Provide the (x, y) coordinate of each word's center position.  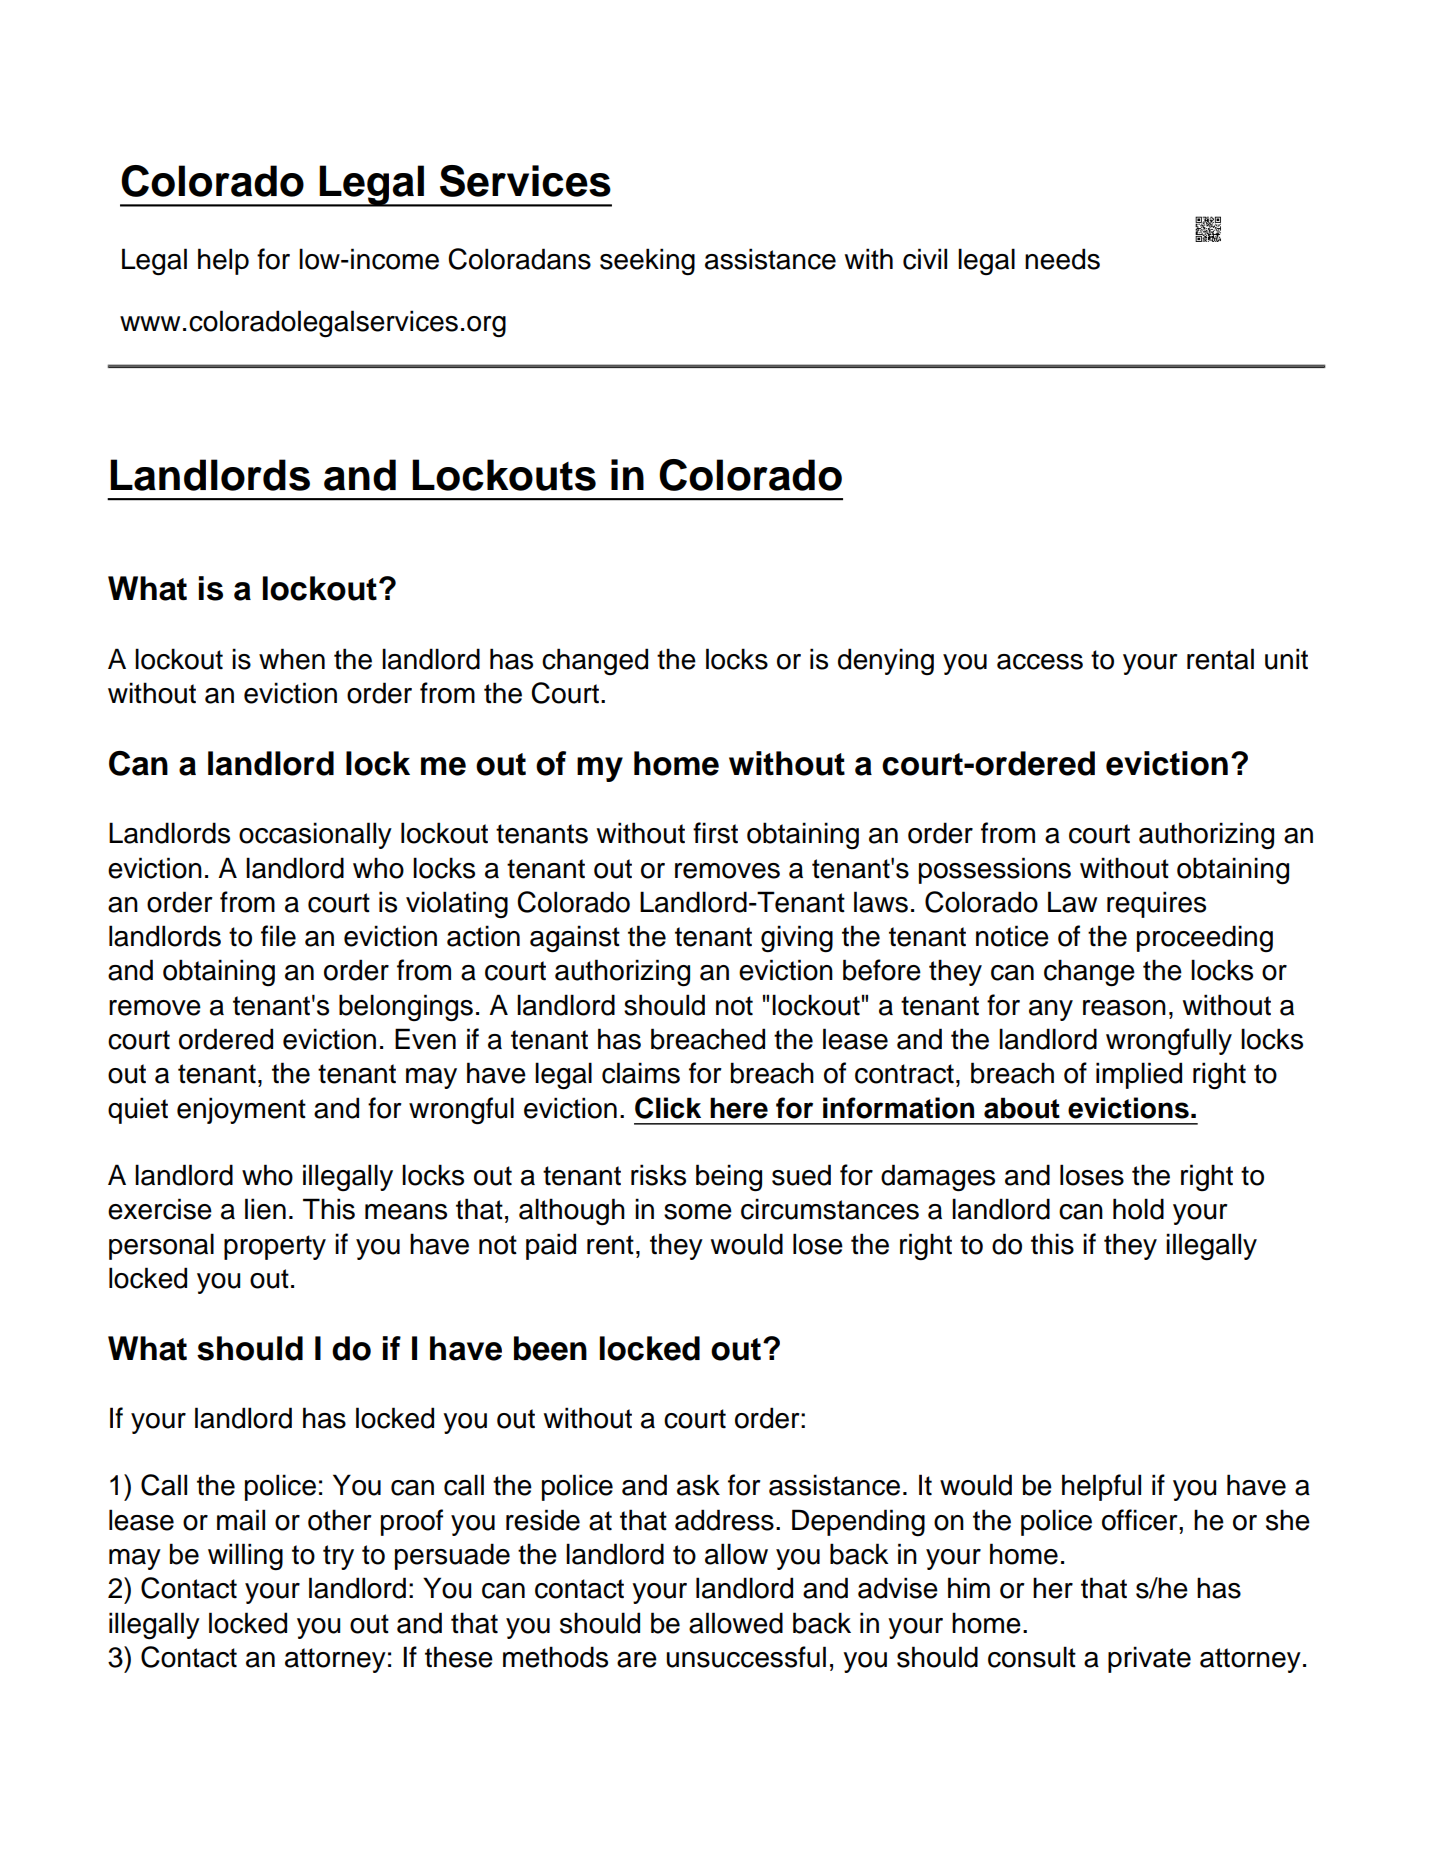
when (292, 659)
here (739, 1108)
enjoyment (241, 1110)
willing (245, 1557)
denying (886, 661)
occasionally (315, 835)
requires (1156, 904)
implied (1139, 1075)
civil (925, 259)
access (1040, 662)
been (550, 1348)
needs (1062, 259)
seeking (647, 262)
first (715, 833)
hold (1138, 1209)
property (275, 1247)
